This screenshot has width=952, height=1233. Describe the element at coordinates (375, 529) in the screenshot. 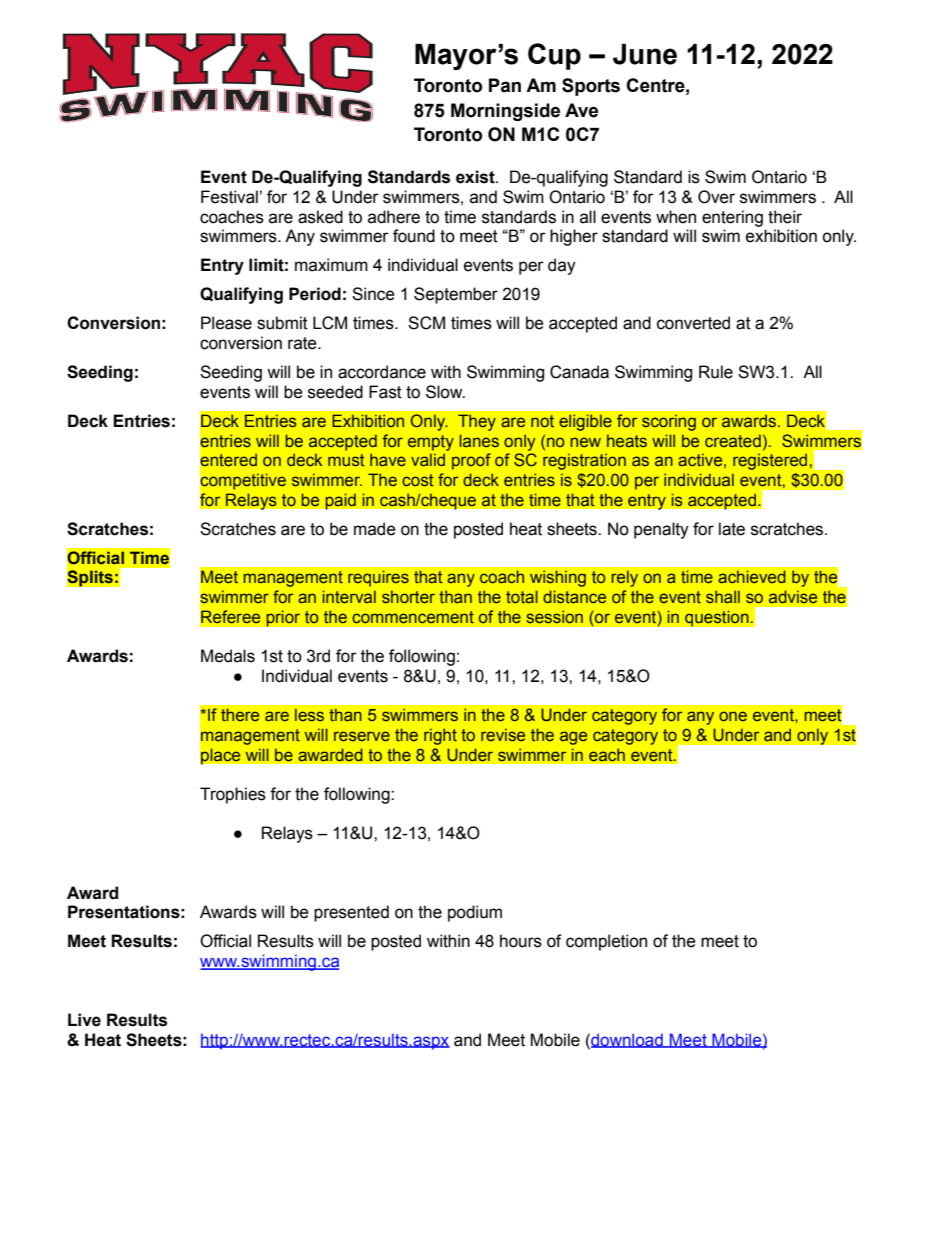

I see `made` at that location.
